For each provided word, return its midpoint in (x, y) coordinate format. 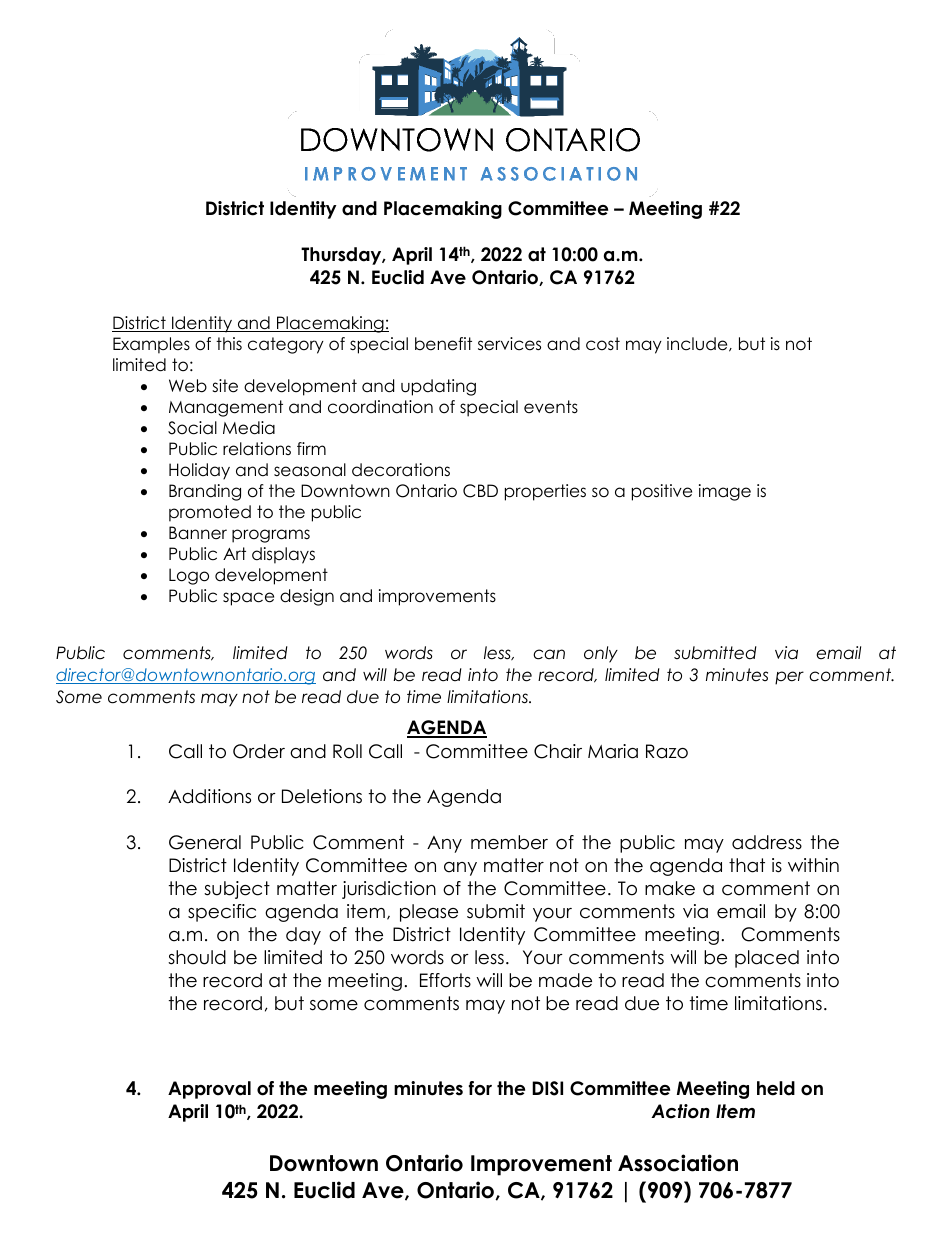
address (767, 842)
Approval (209, 1090)
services (509, 344)
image (725, 492)
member (509, 842)
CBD (480, 491)
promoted (210, 513)
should (197, 957)
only (601, 654)
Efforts (445, 980)
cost (603, 344)
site (225, 386)
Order (259, 751)
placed (767, 959)
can (549, 654)
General (205, 842)
